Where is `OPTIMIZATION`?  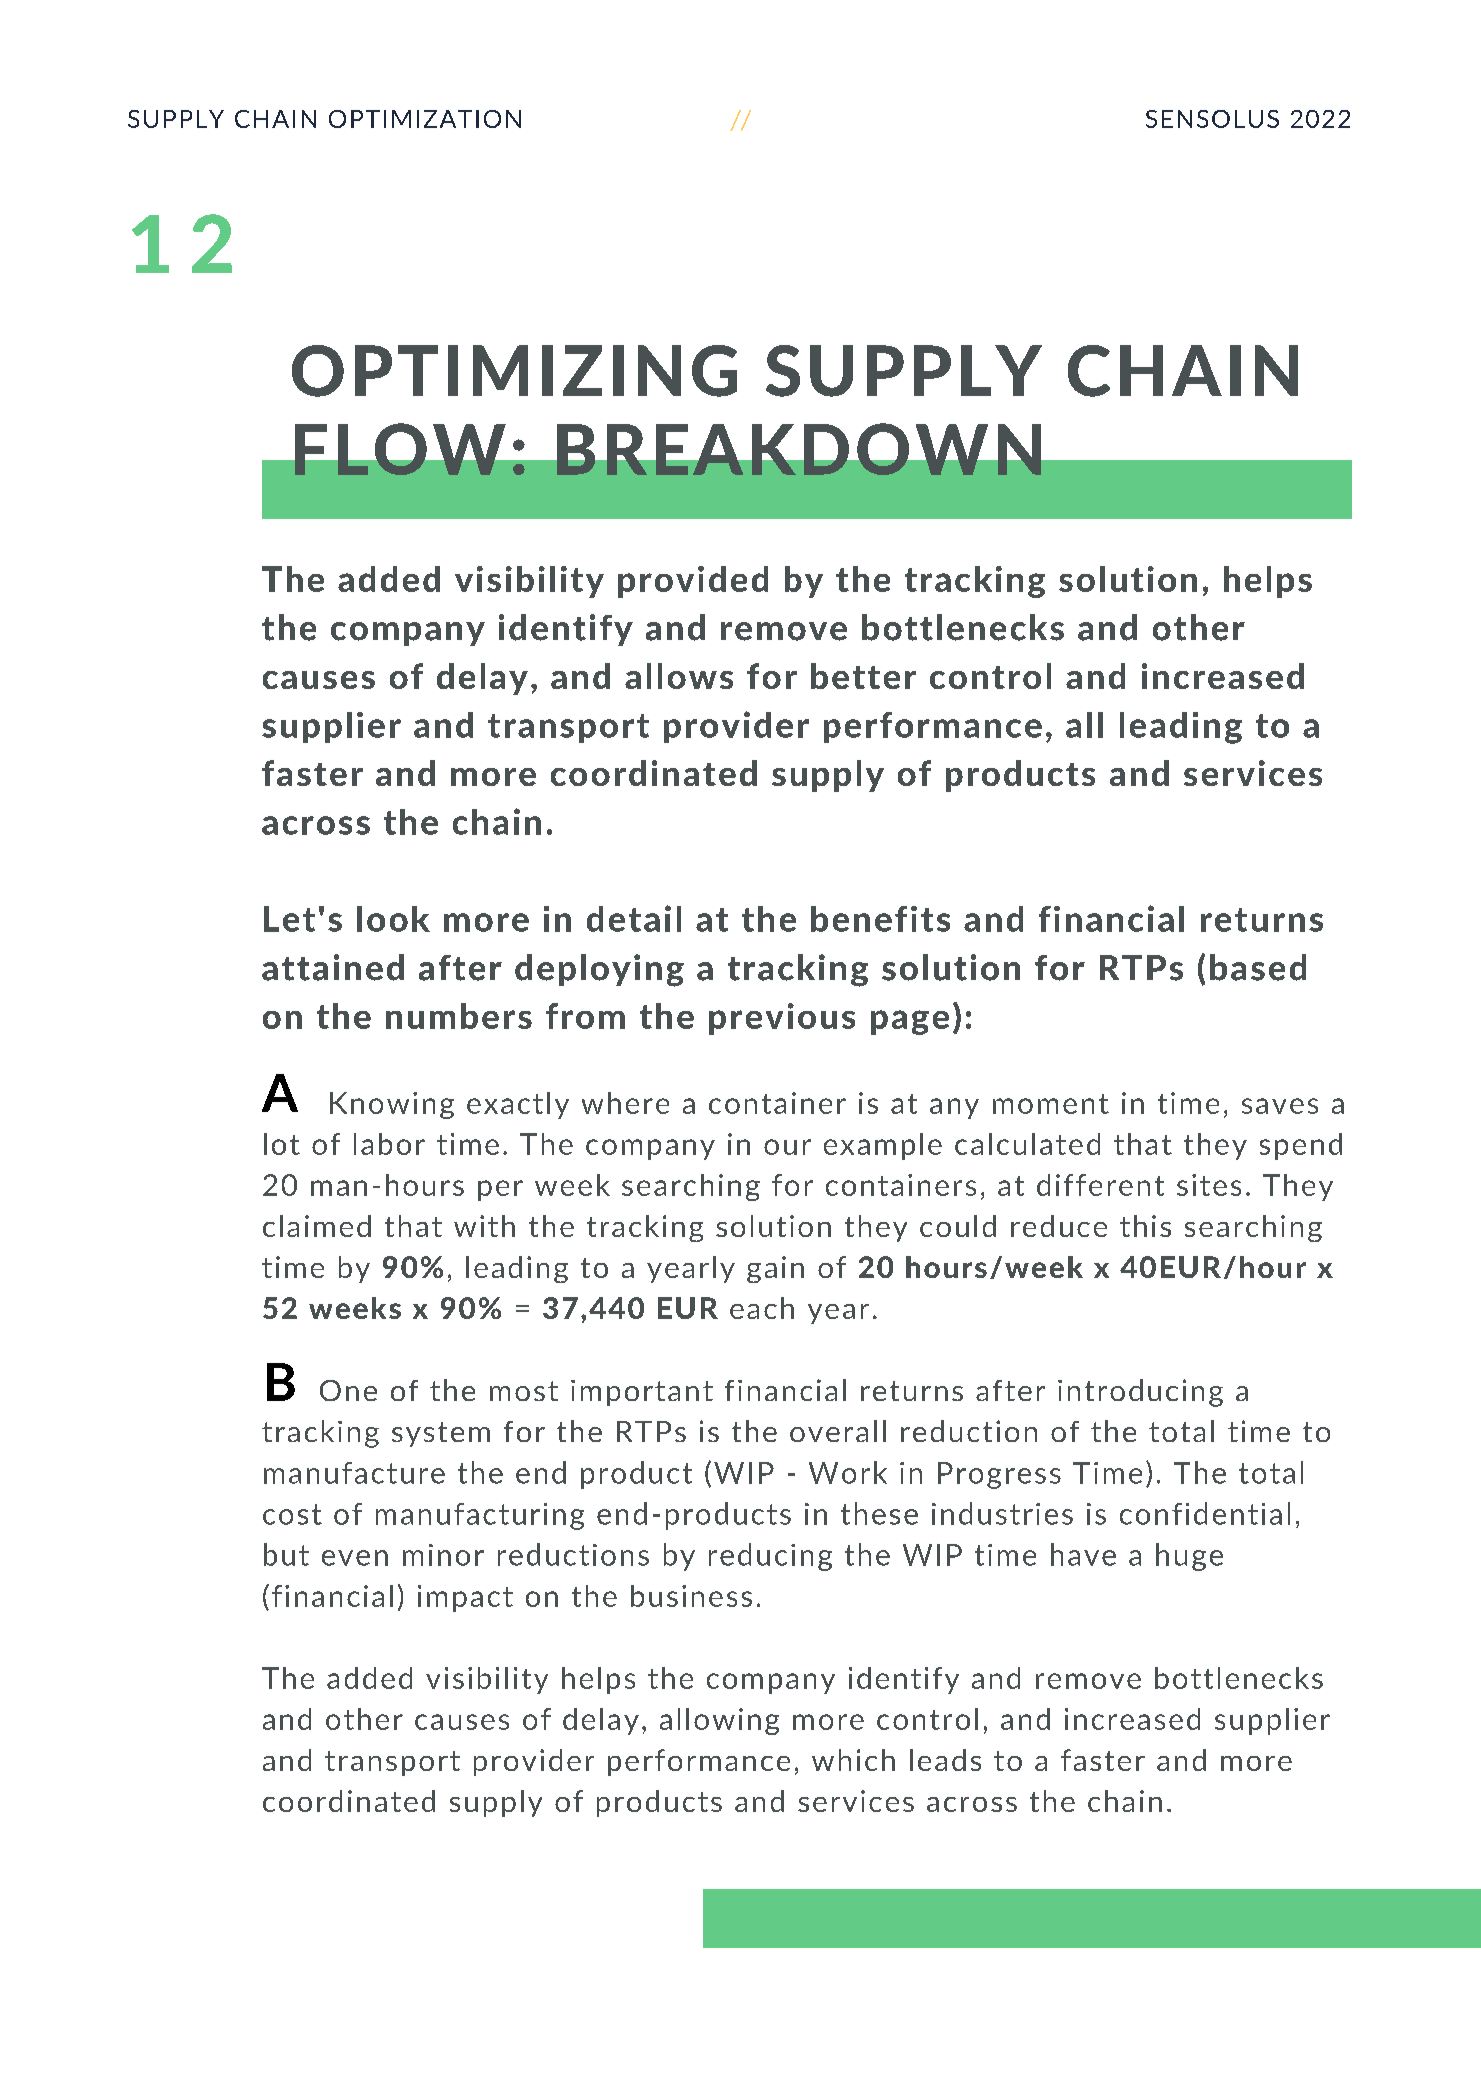 OPTIMIZATION is located at coordinates (425, 119).
